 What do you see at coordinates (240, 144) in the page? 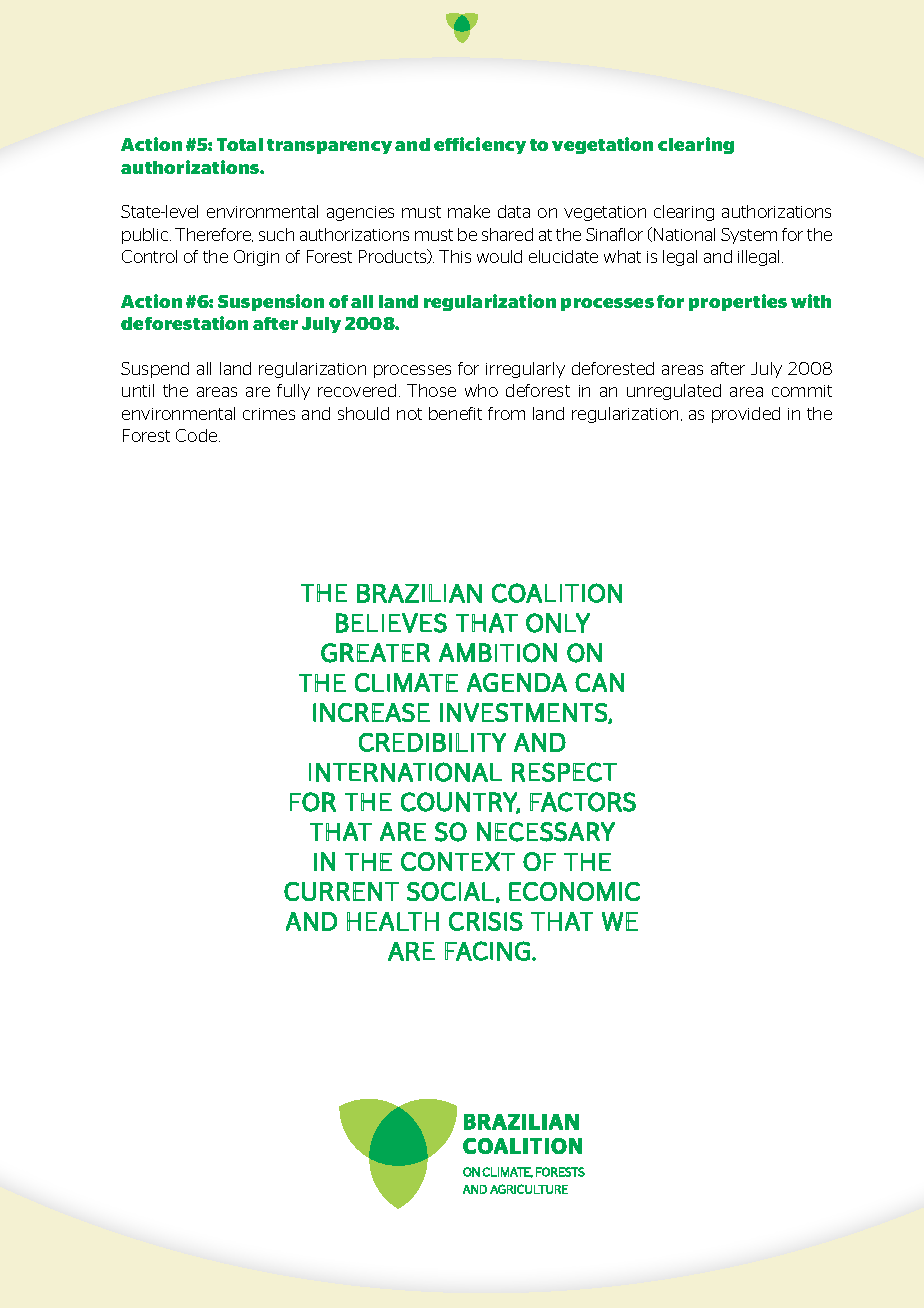
I see `Total` at bounding box center [240, 144].
